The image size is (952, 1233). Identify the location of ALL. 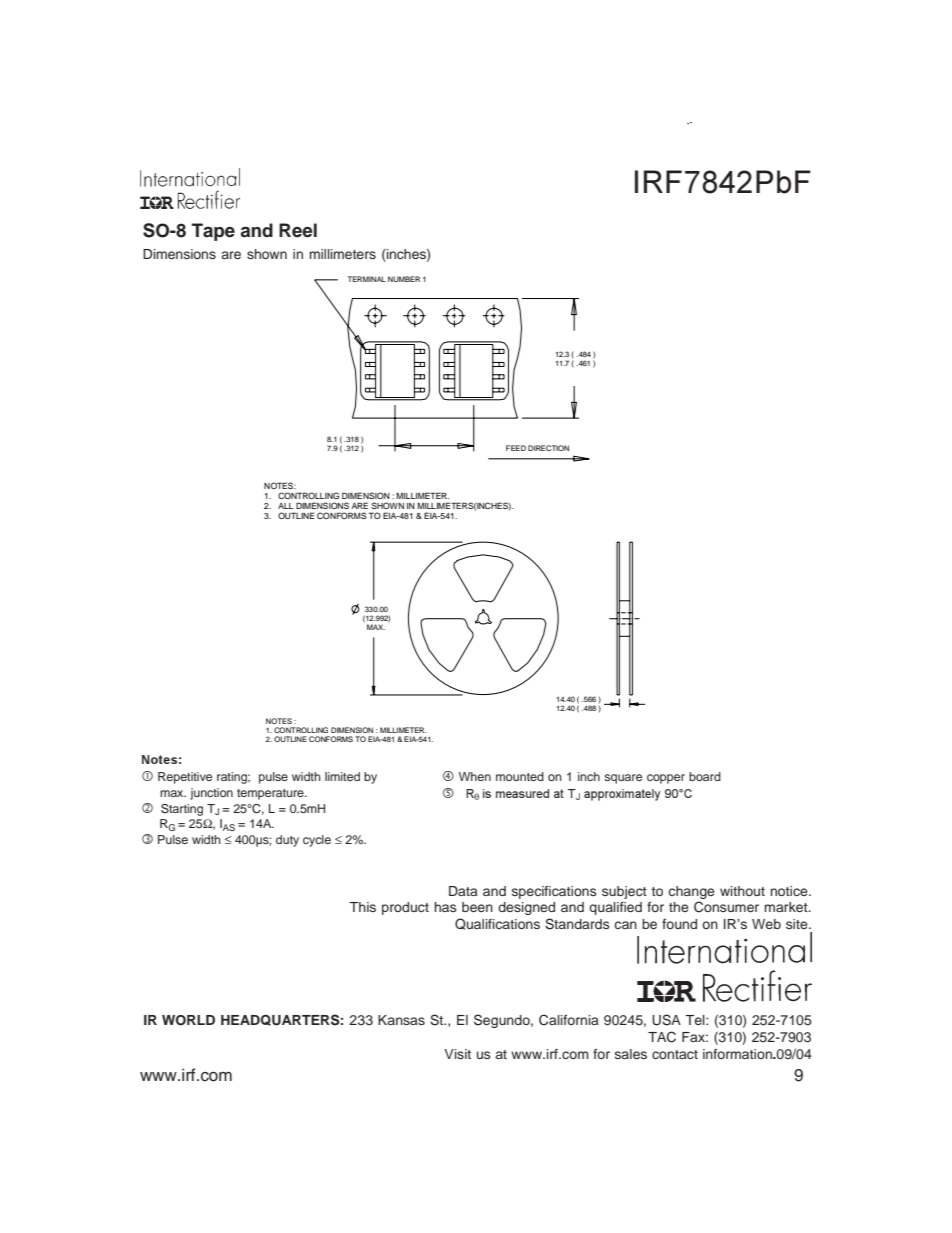
(286, 506).
